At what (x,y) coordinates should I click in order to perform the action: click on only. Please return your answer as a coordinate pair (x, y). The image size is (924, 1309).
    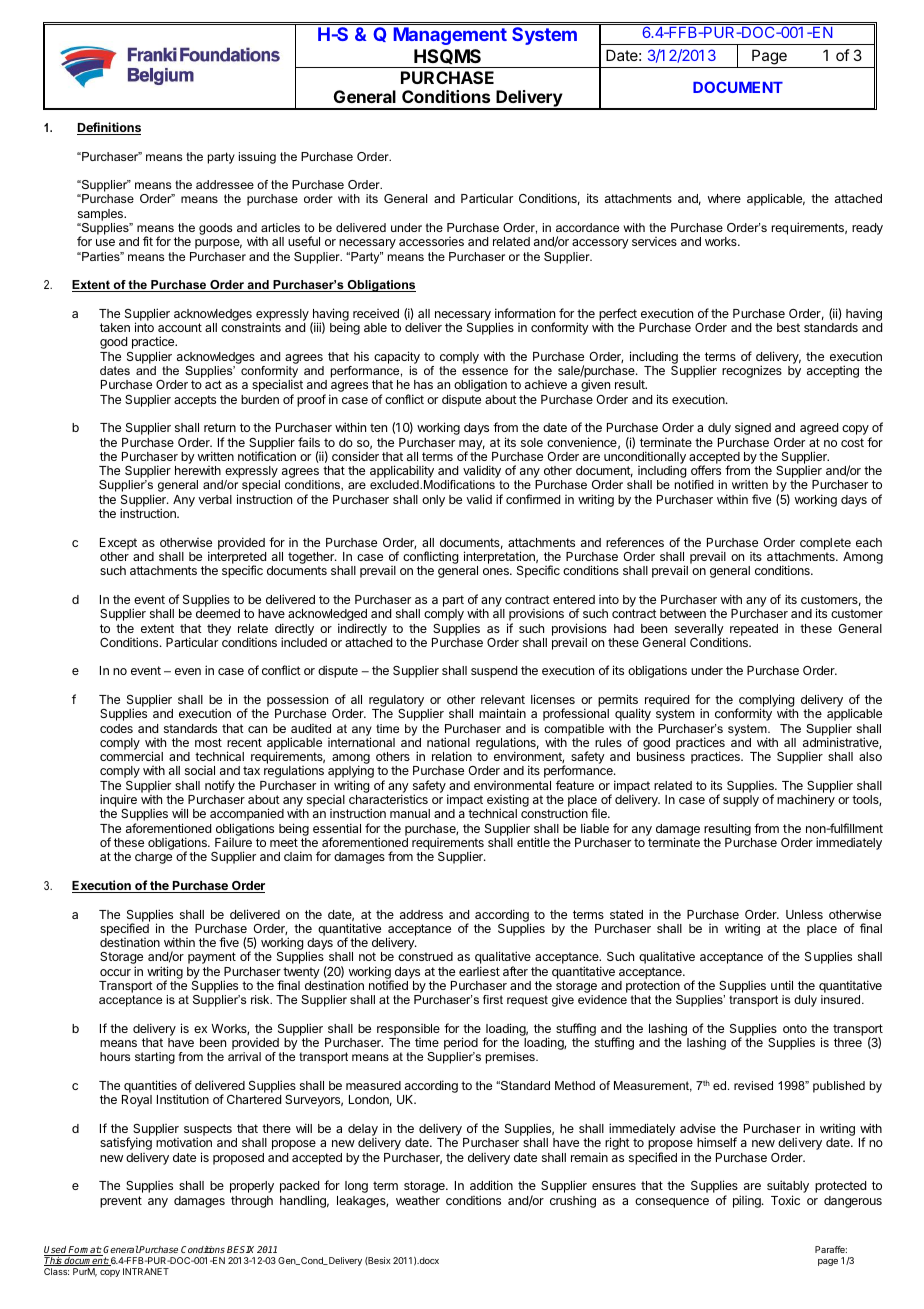
    Looking at the image, I should click on (433, 501).
